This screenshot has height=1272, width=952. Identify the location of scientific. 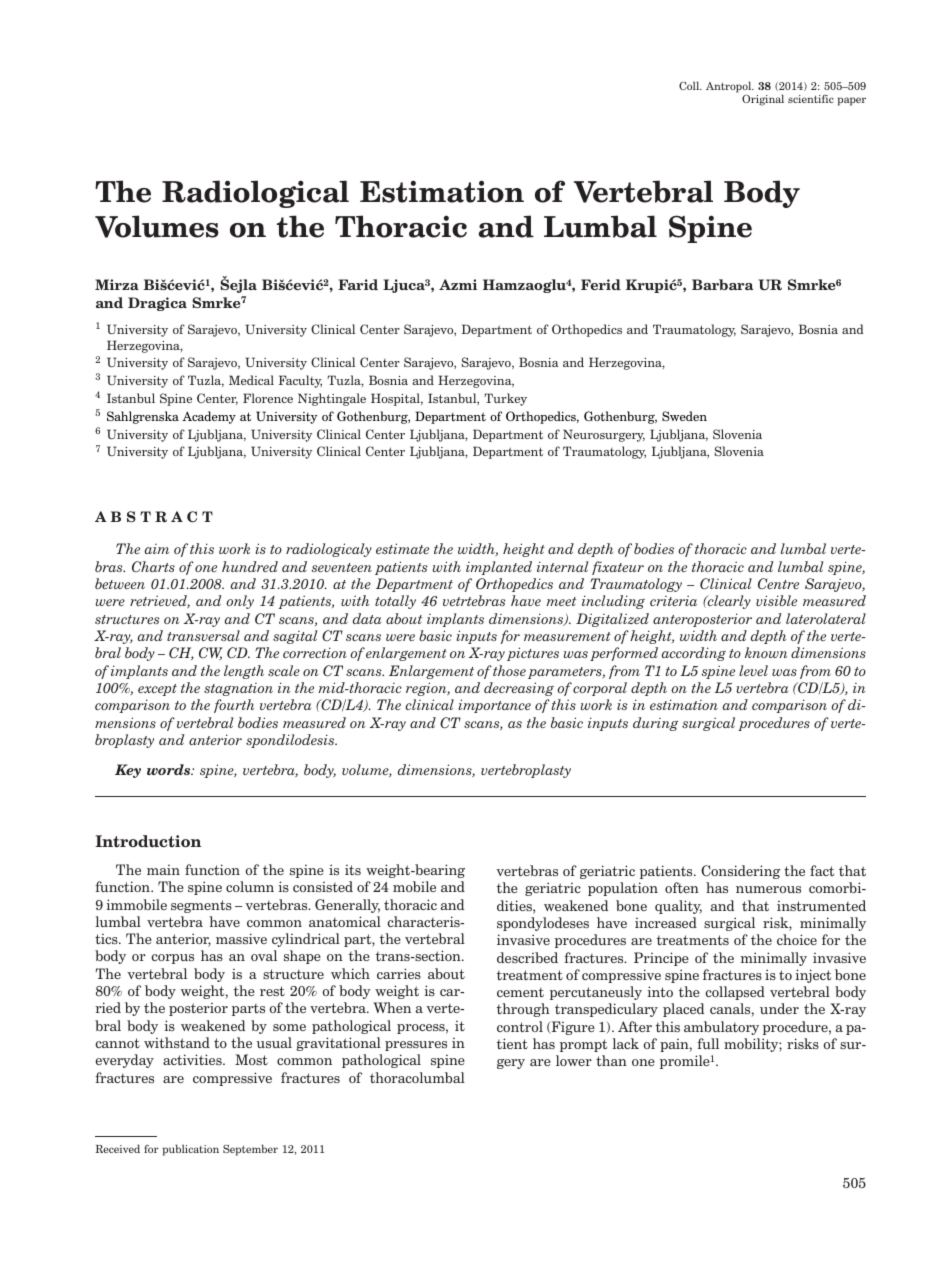
(811, 99).
